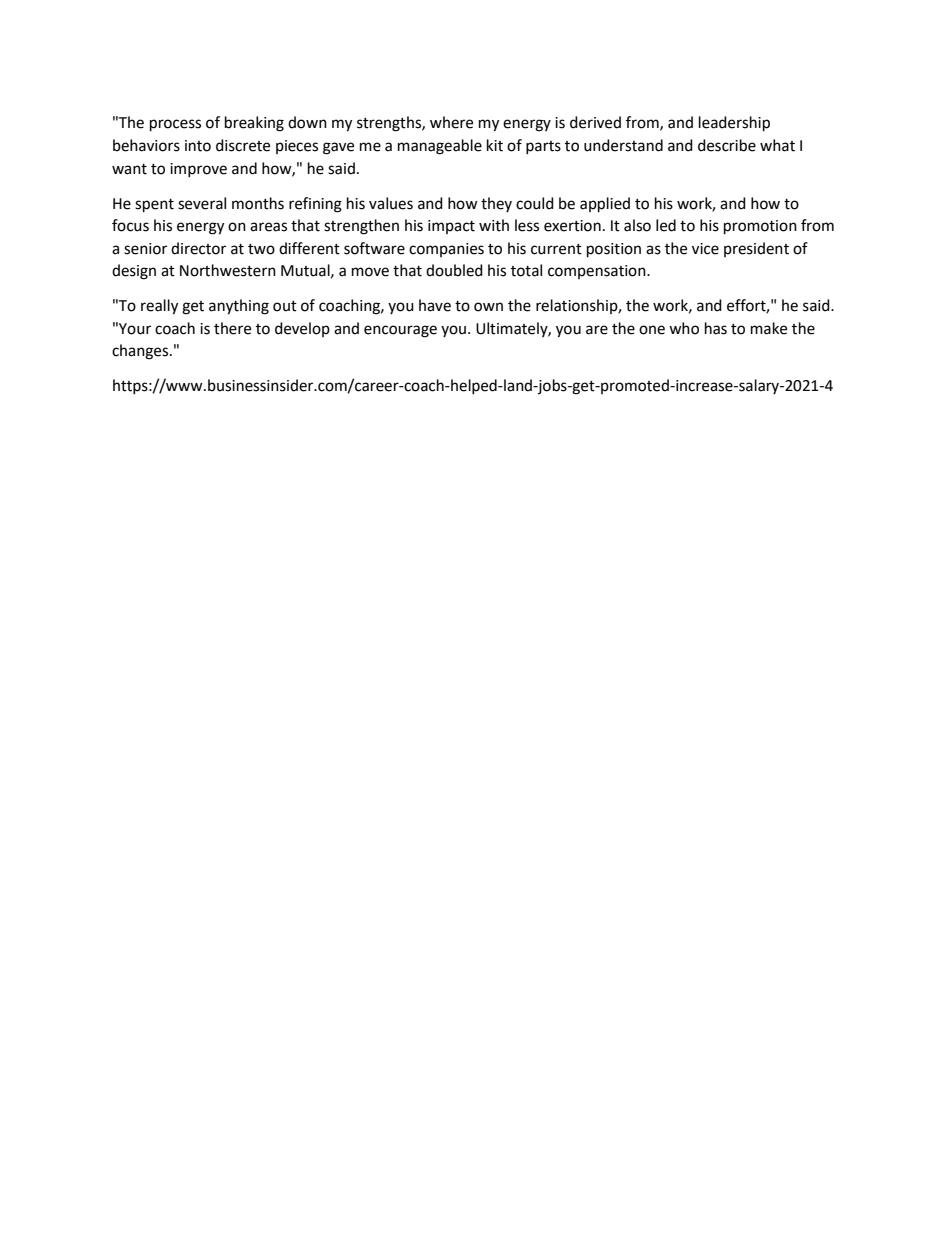 Image resolution: width=952 pixels, height=1233 pixels. What do you see at coordinates (598, 272) in the screenshot?
I see `compensation` at bounding box center [598, 272].
